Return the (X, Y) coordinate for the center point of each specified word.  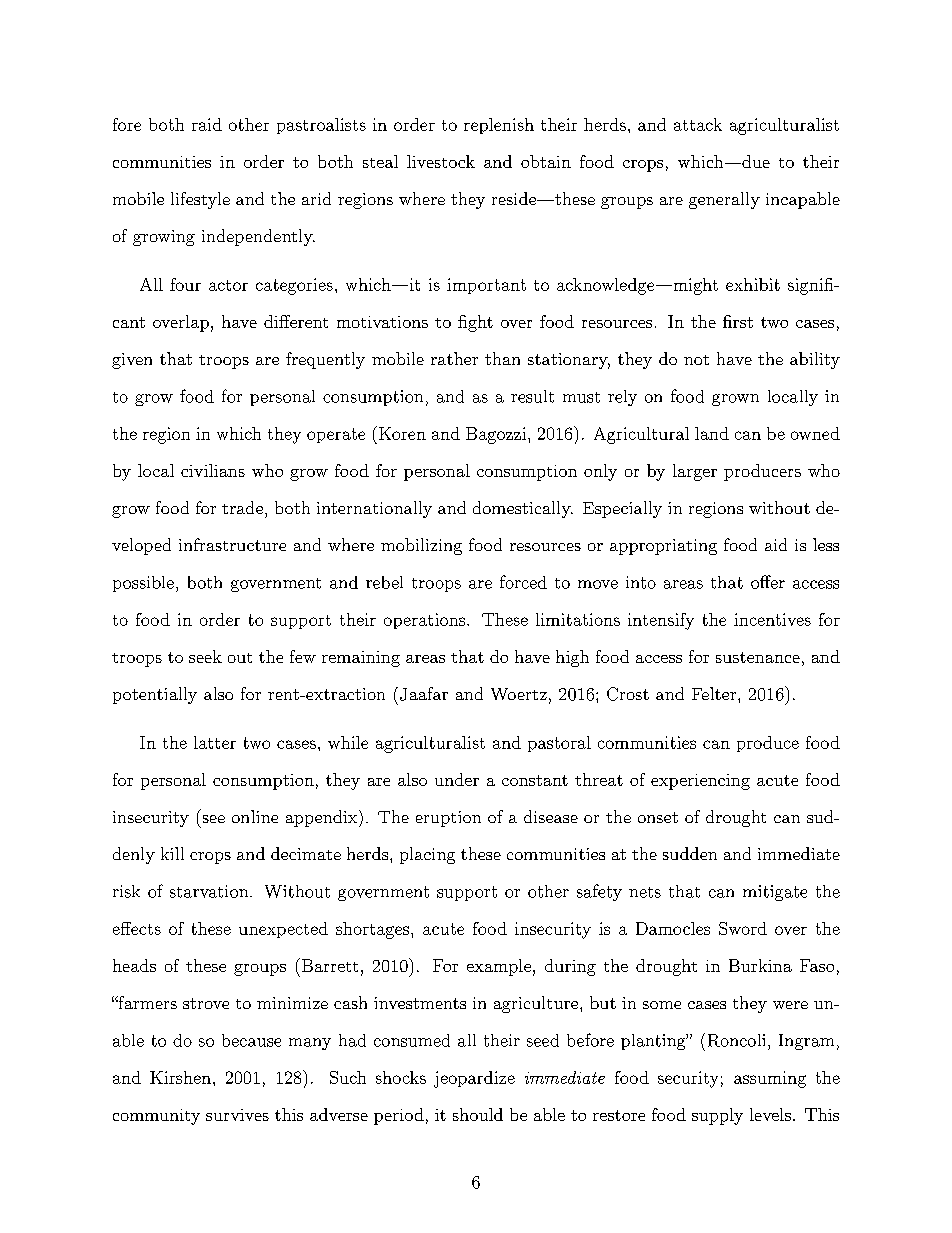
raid (207, 124)
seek (205, 656)
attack (698, 124)
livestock (441, 161)
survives (237, 1115)
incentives (772, 619)
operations (424, 621)
